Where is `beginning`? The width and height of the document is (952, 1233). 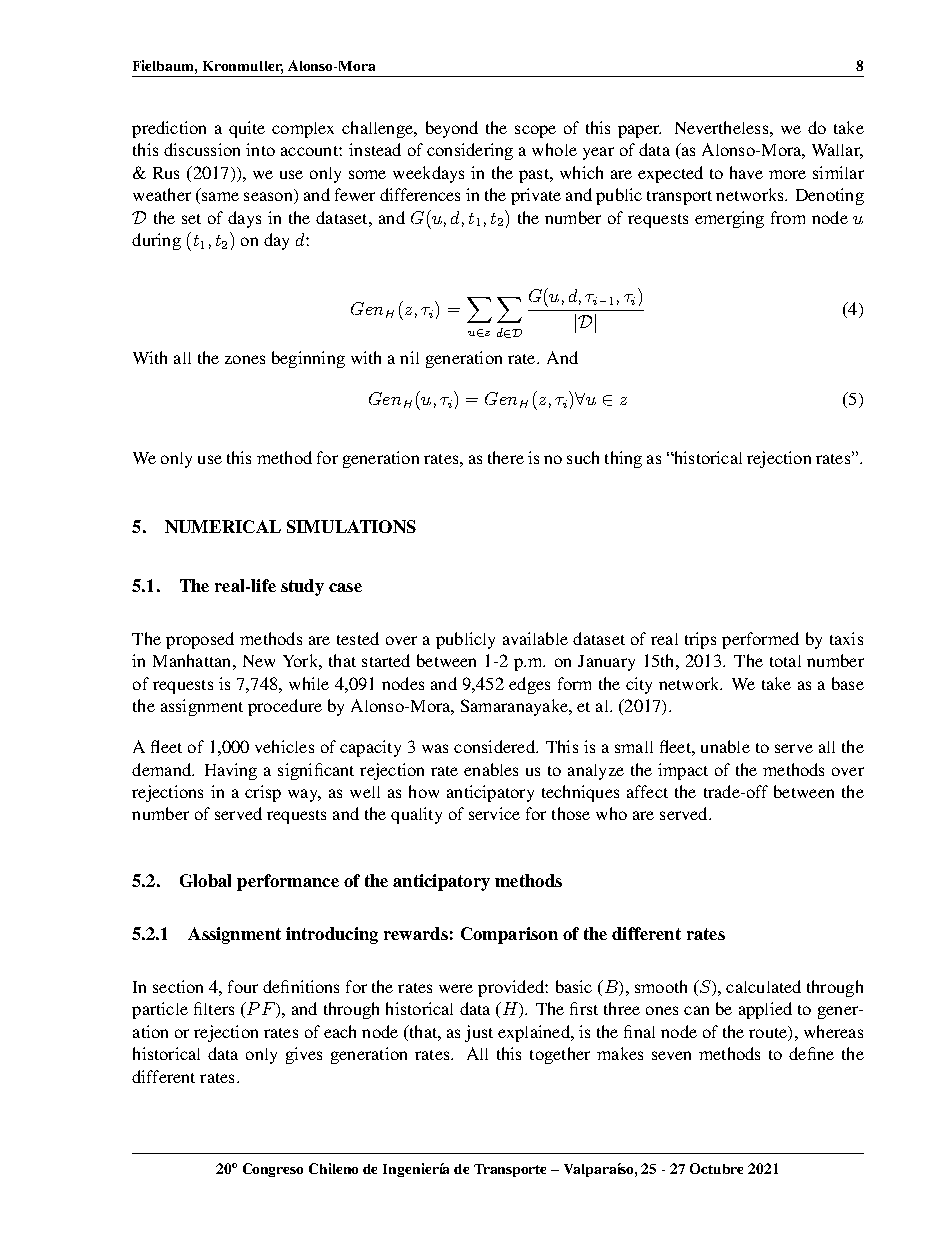 beginning is located at coordinates (308, 359).
